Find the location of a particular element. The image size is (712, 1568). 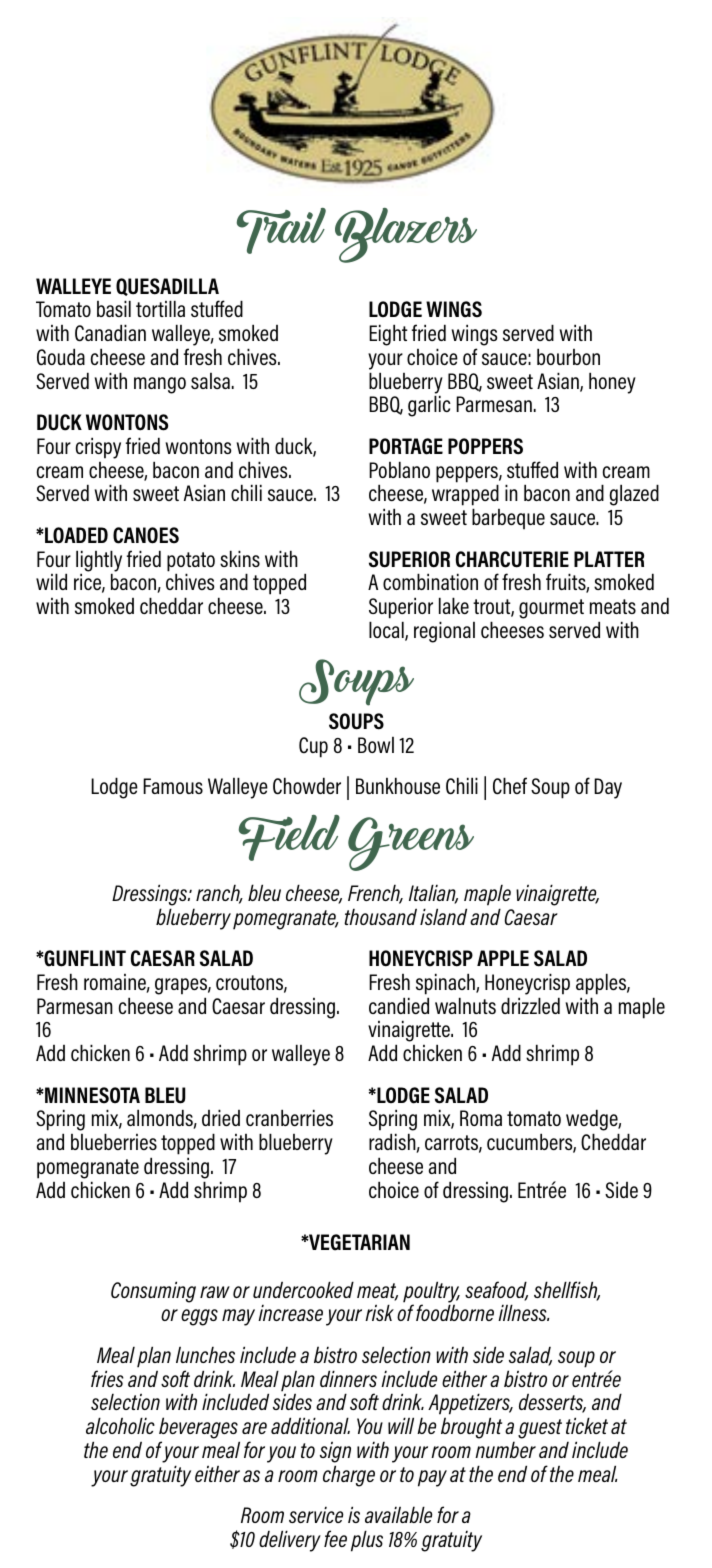

MINNESOTA is located at coordinates (91, 1095).
